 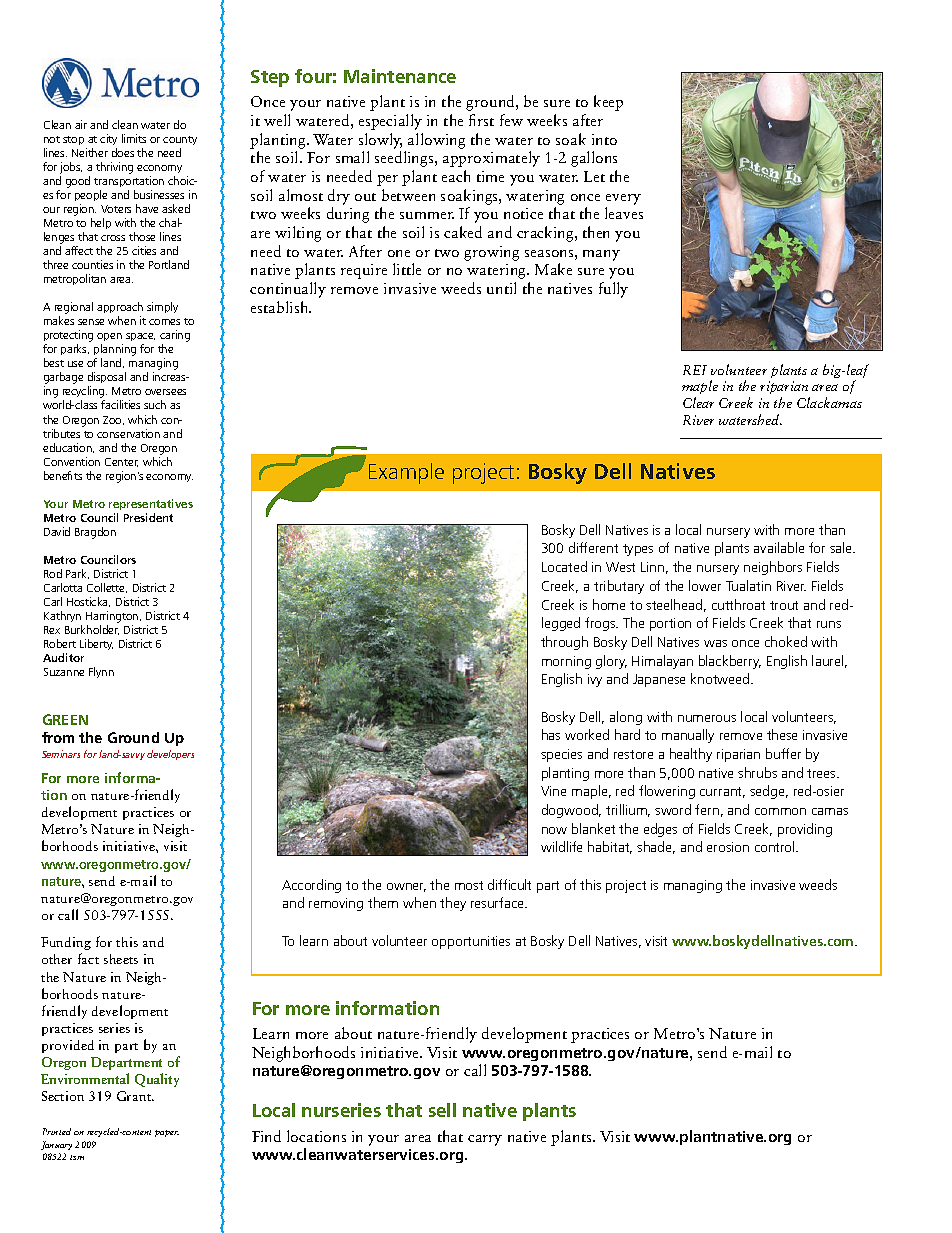 I want to click on keep, so click(x=608, y=103).
